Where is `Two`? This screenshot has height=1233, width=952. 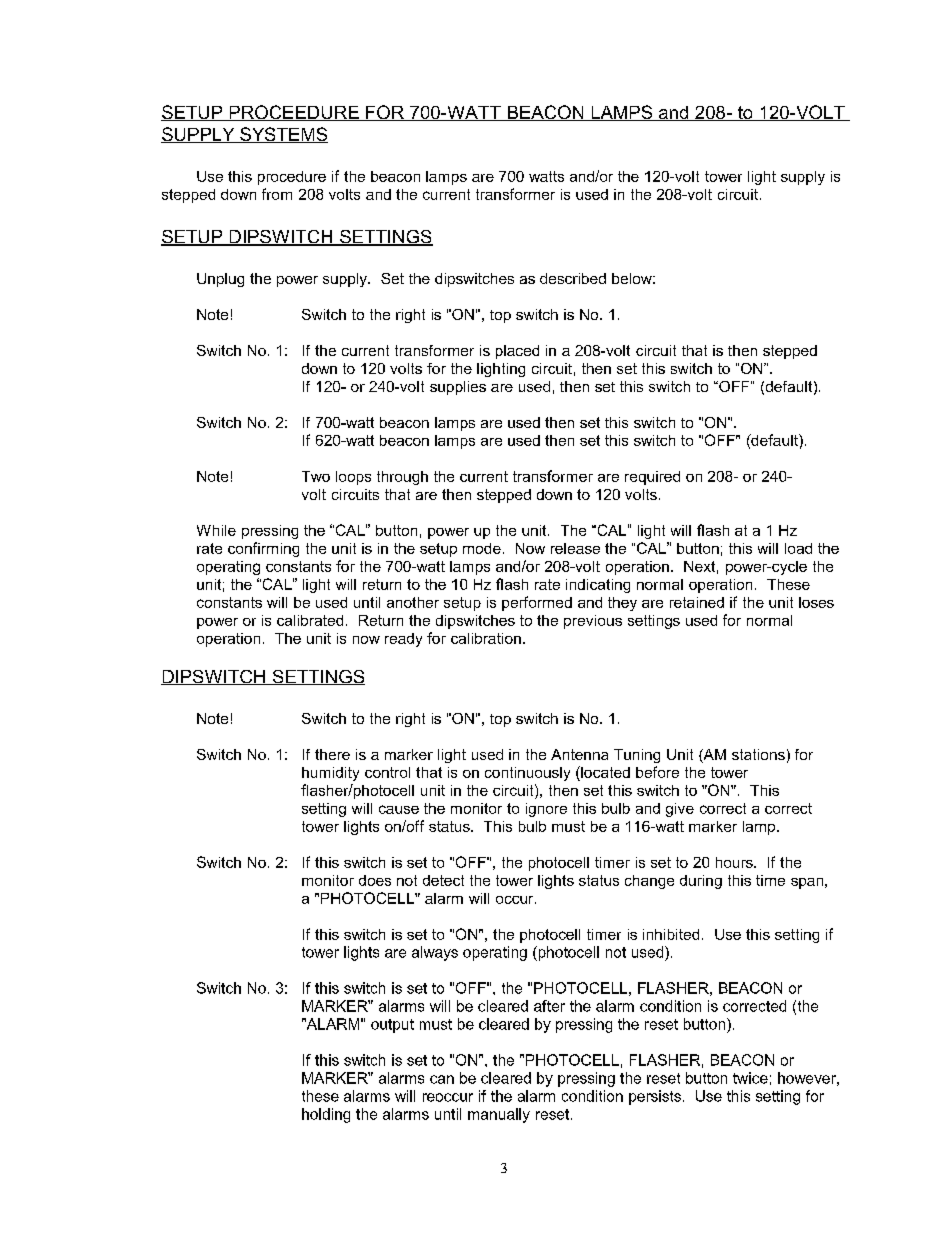
Two is located at coordinates (316, 476).
